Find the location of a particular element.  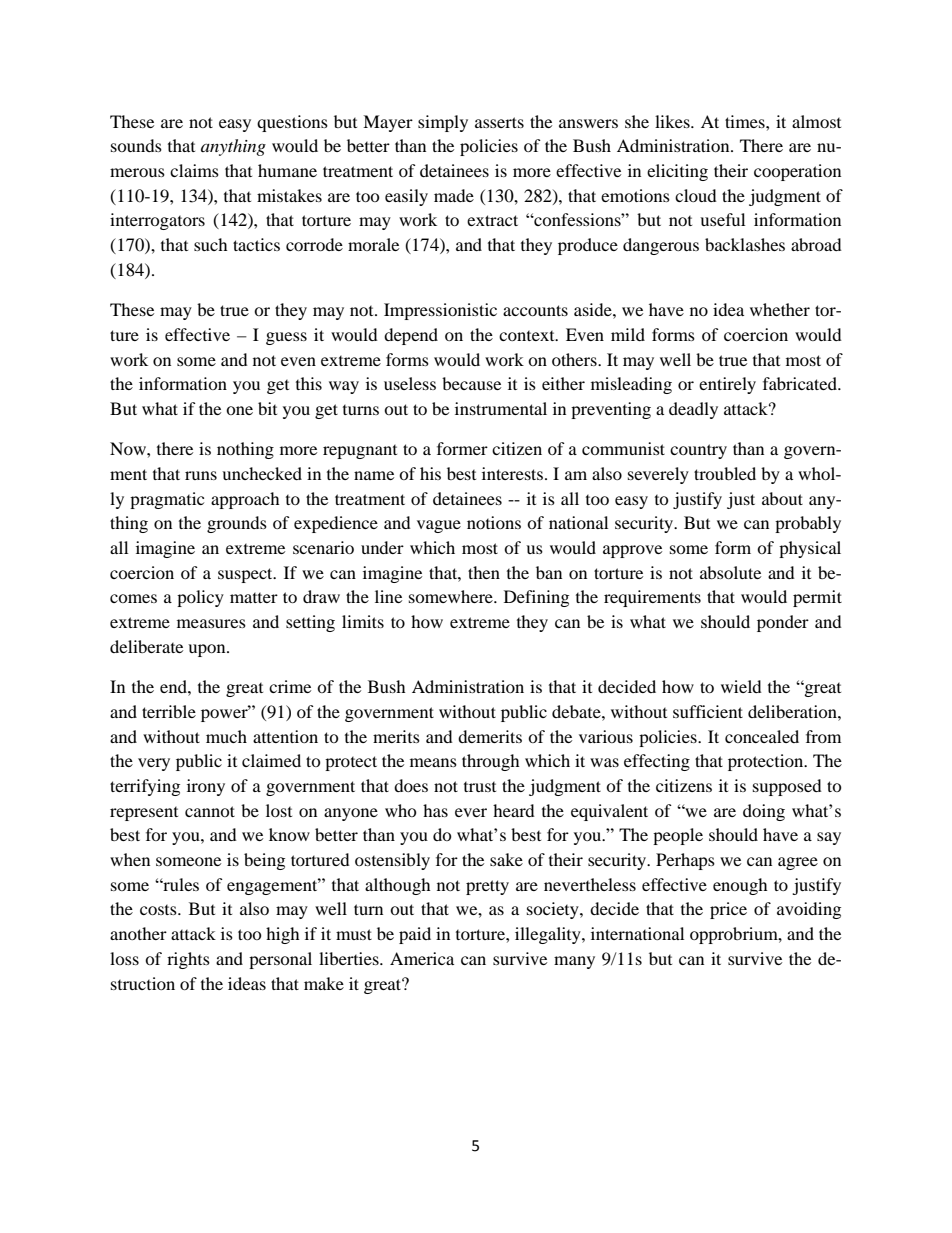

times is located at coordinates (746, 121).
